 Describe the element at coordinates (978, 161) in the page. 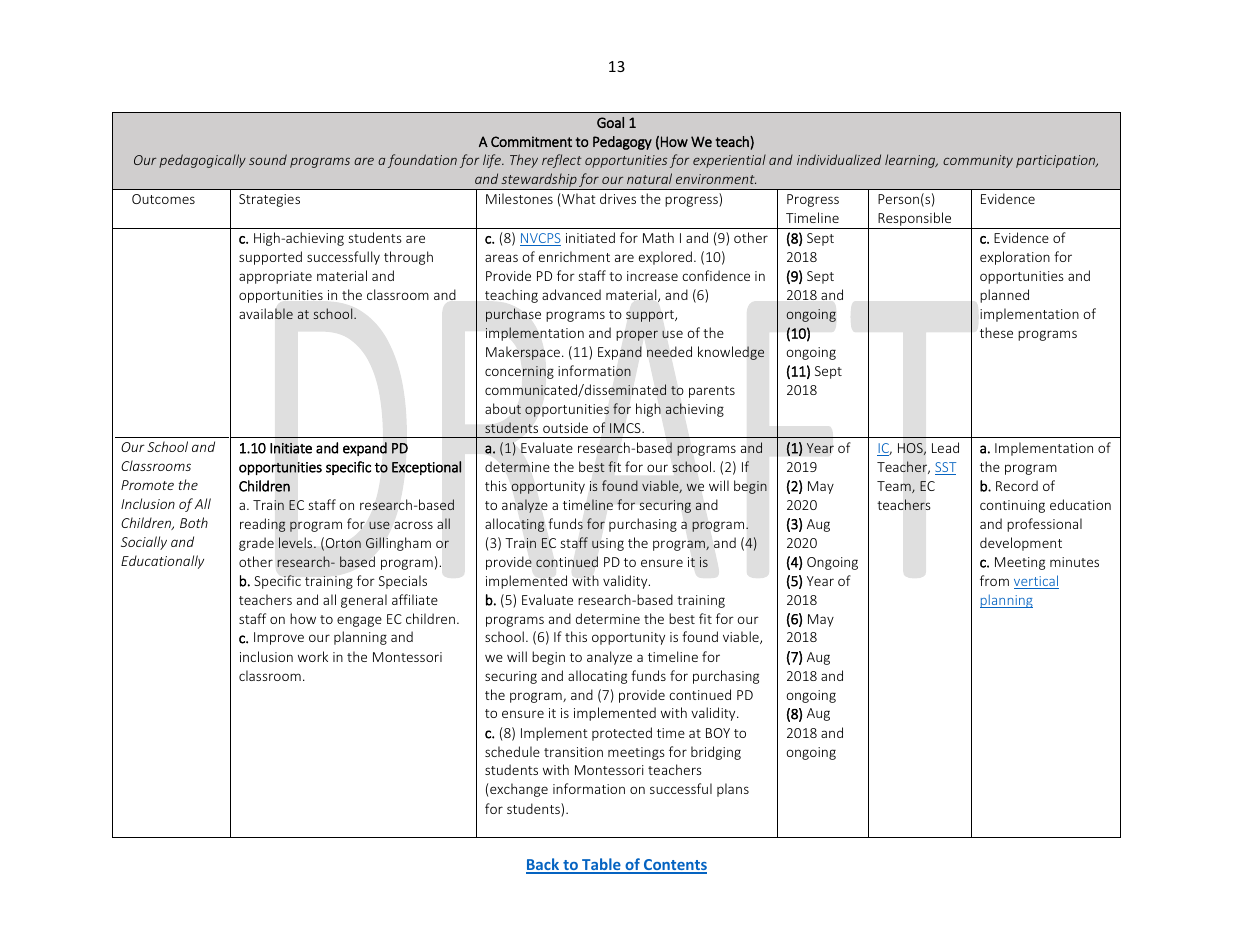

I see `community` at that location.
